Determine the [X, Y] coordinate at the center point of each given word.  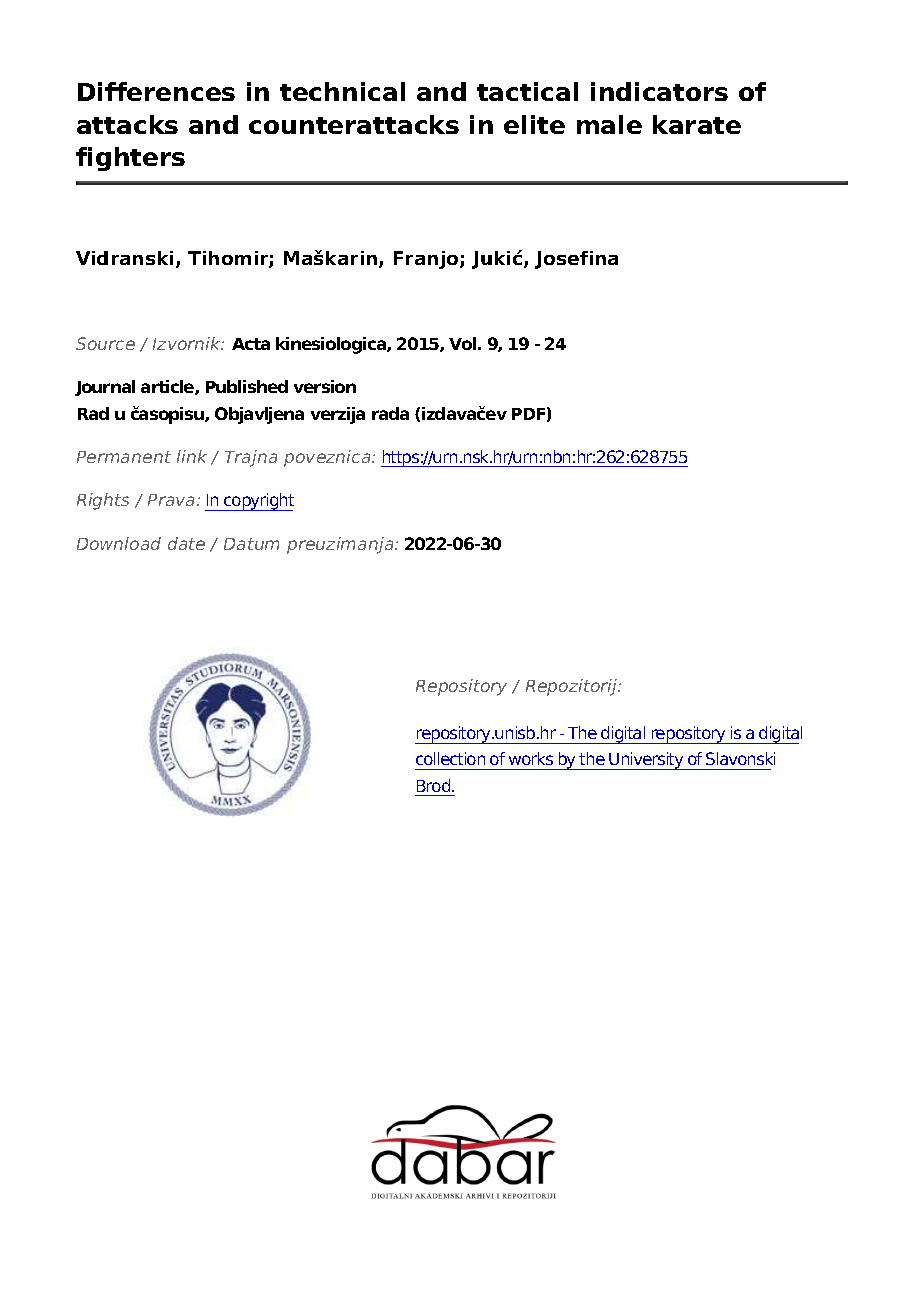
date [186, 543]
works [531, 758]
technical [342, 91]
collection [450, 758]
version [325, 386]
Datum [251, 544]
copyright [258, 502]
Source [105, 343]
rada [390, 413]
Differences [156, 91]
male [609, 124]
